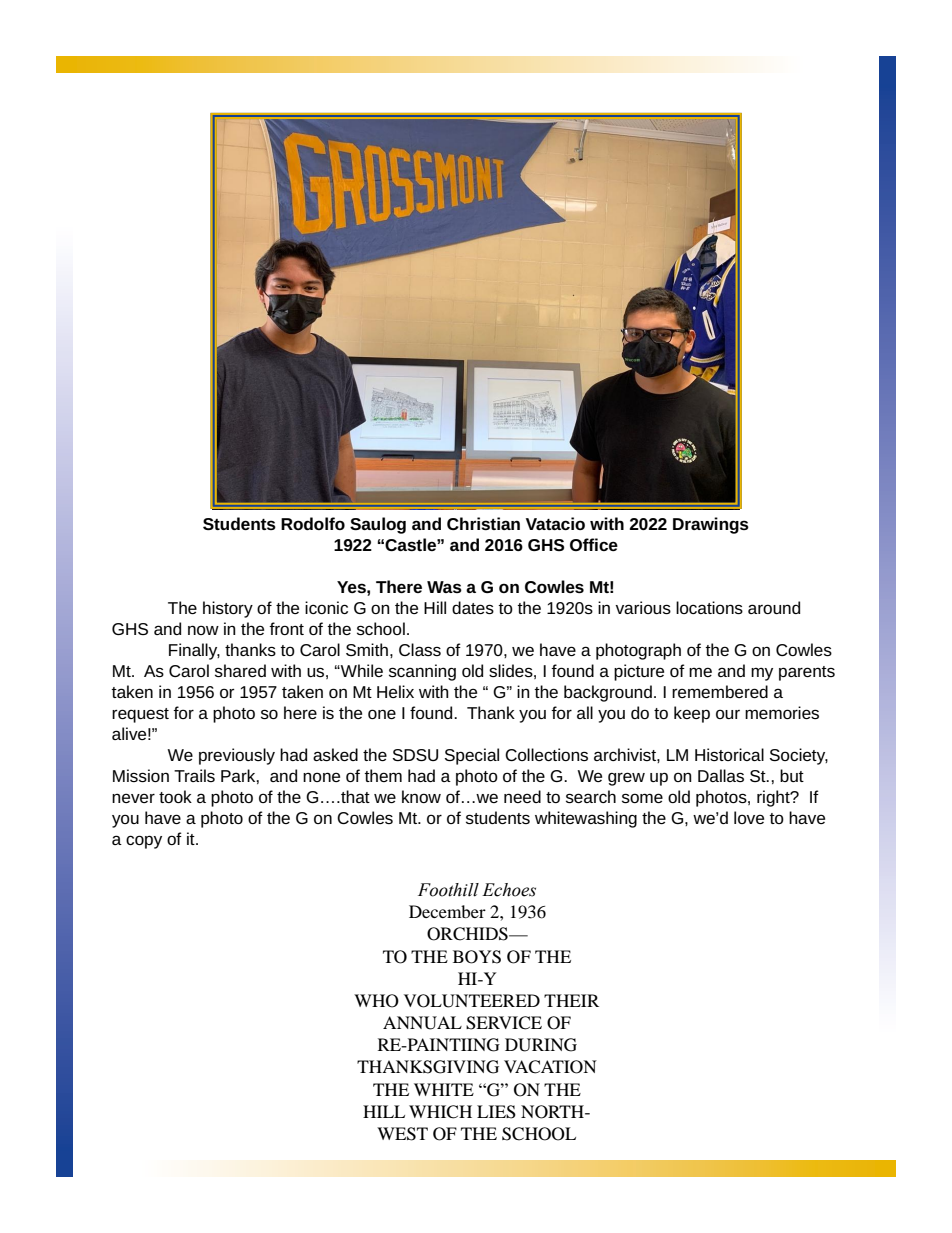 The height and width of the page is (1233, 952). What do you see at coordinates (440, 1112) in the page?
I see `WHICH` at bounding box center [440, 1112].
